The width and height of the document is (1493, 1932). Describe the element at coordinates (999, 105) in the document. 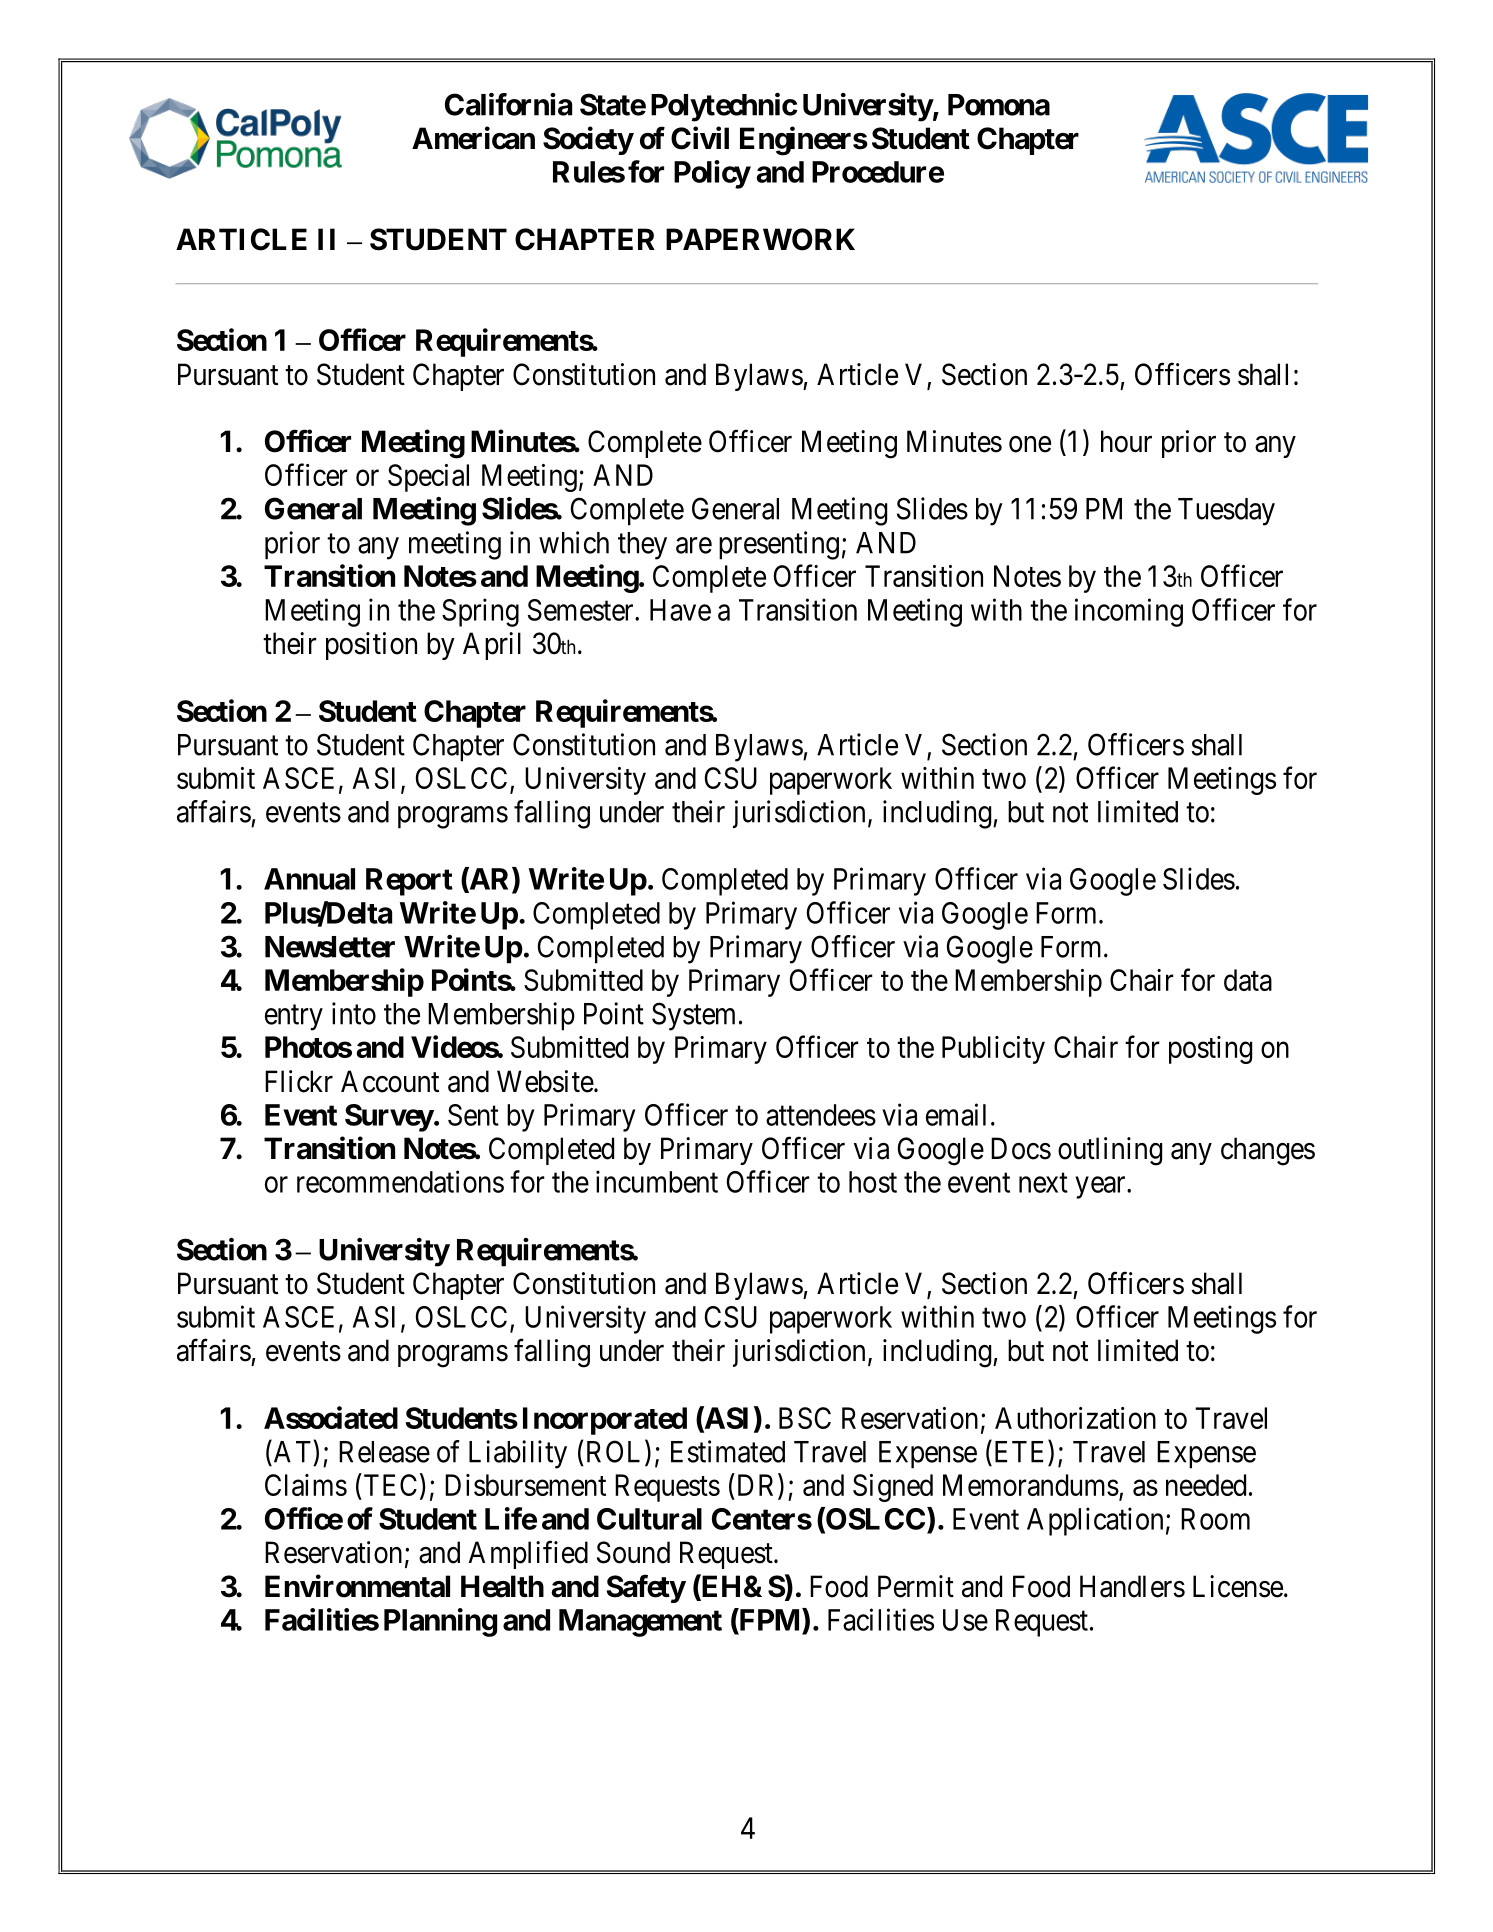

I see `Pomona` at that location.
